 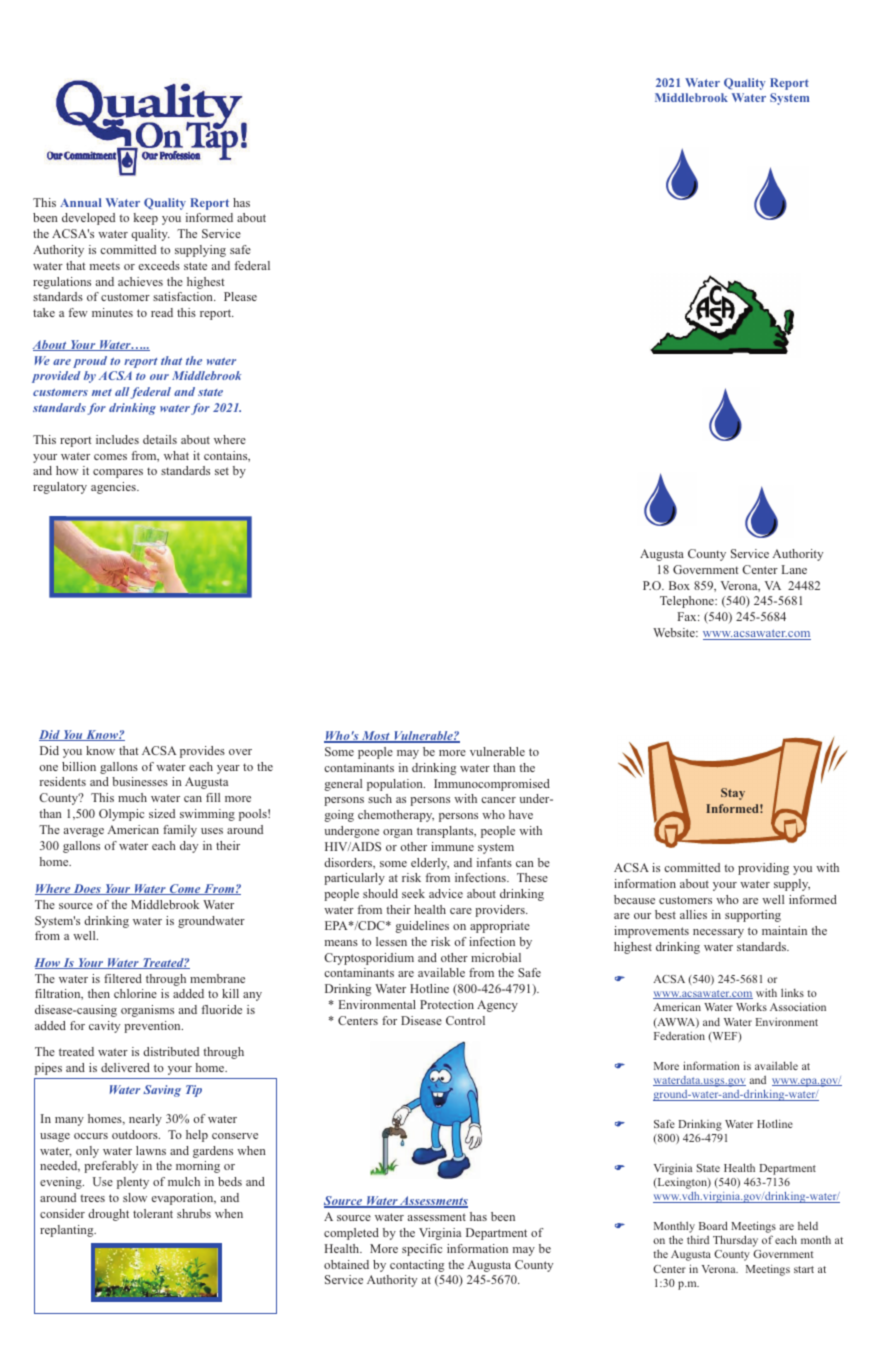 I want to click on agencies, so click(x=114, y=488).
